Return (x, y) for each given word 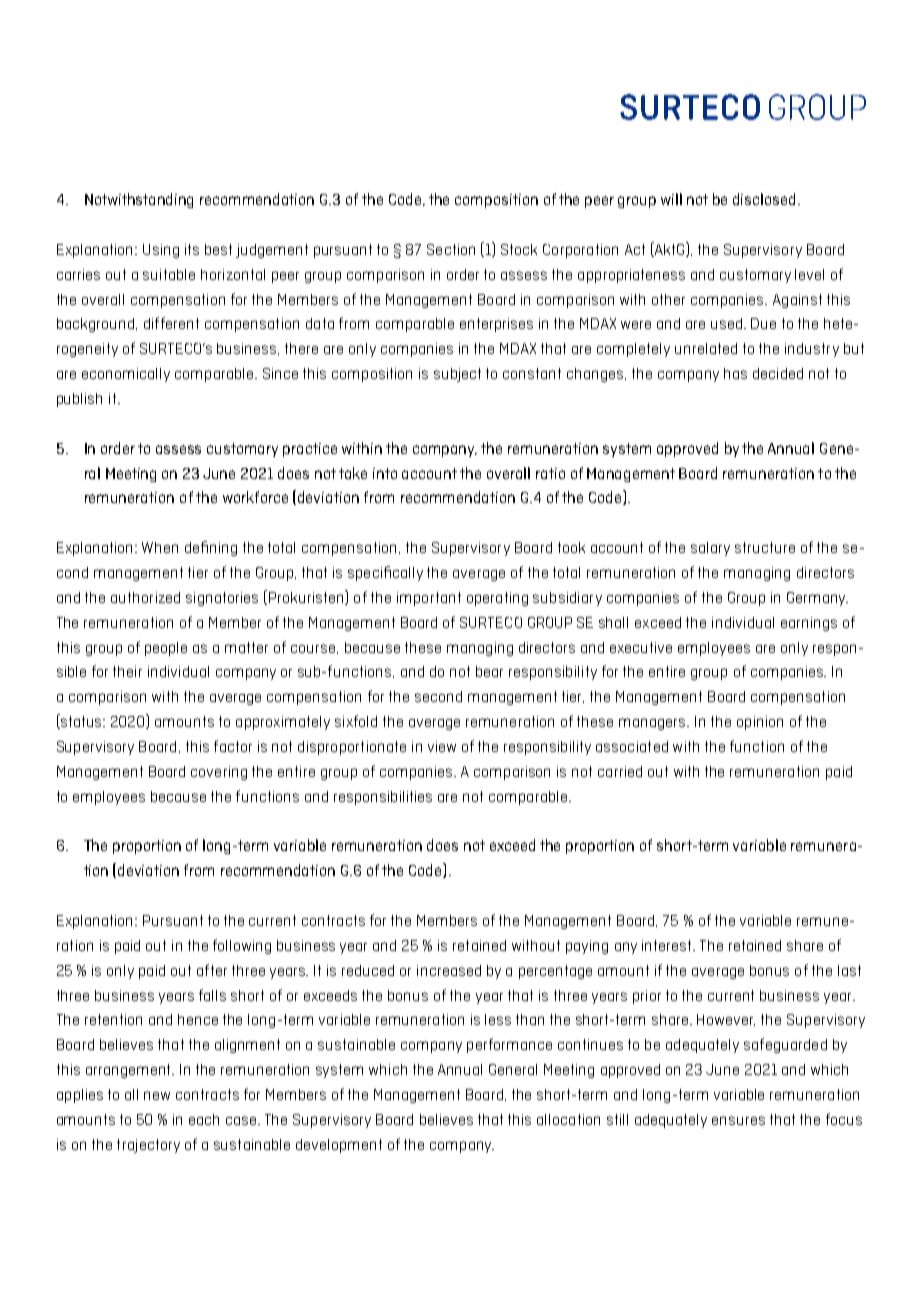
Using (161, 251)
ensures (738, 1120)
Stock (519, 249)
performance (509, 1045)
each (204, 1119)
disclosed (764, 199)
